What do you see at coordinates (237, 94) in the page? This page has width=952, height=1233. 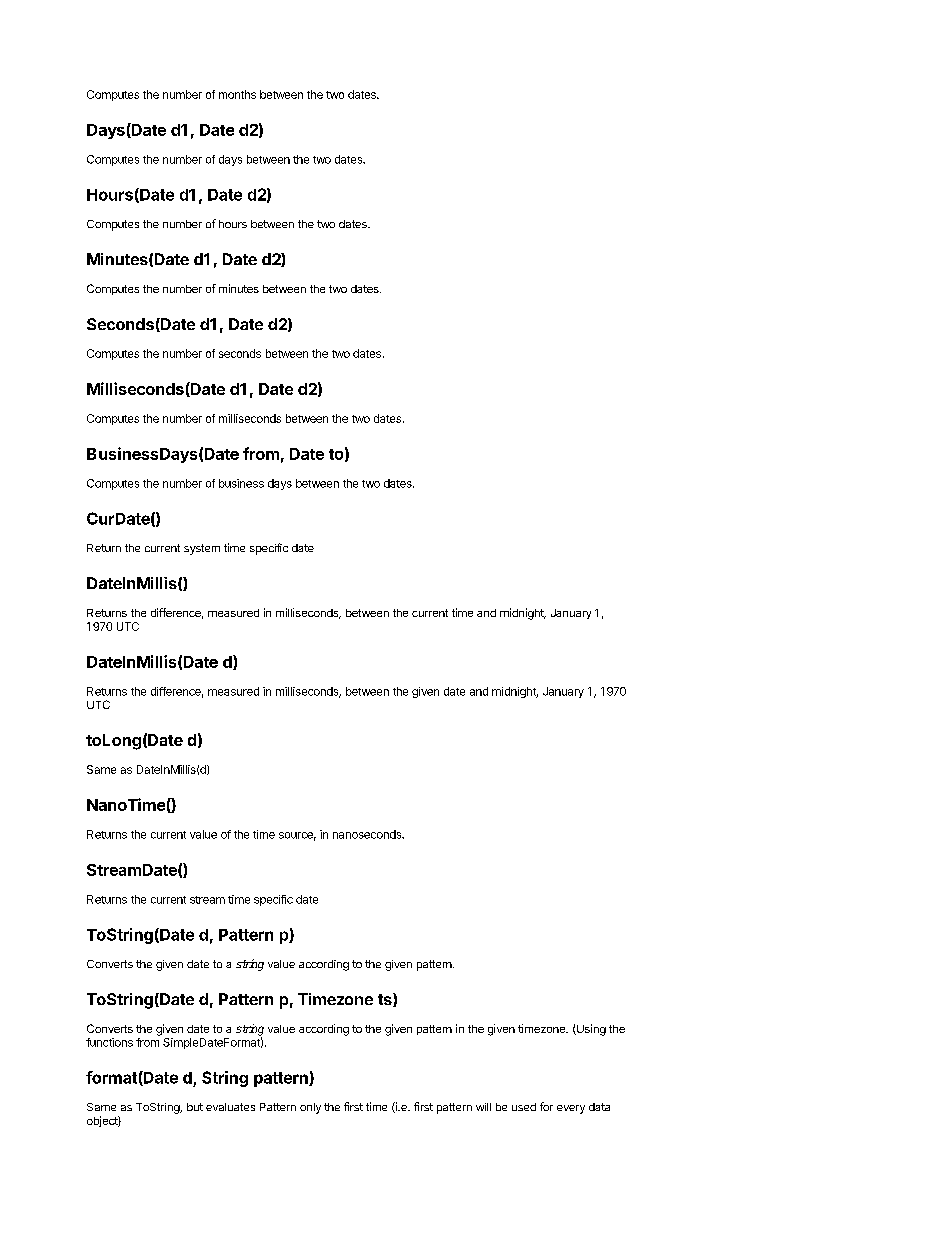 I see `months` at bounding box center [237, 94].
